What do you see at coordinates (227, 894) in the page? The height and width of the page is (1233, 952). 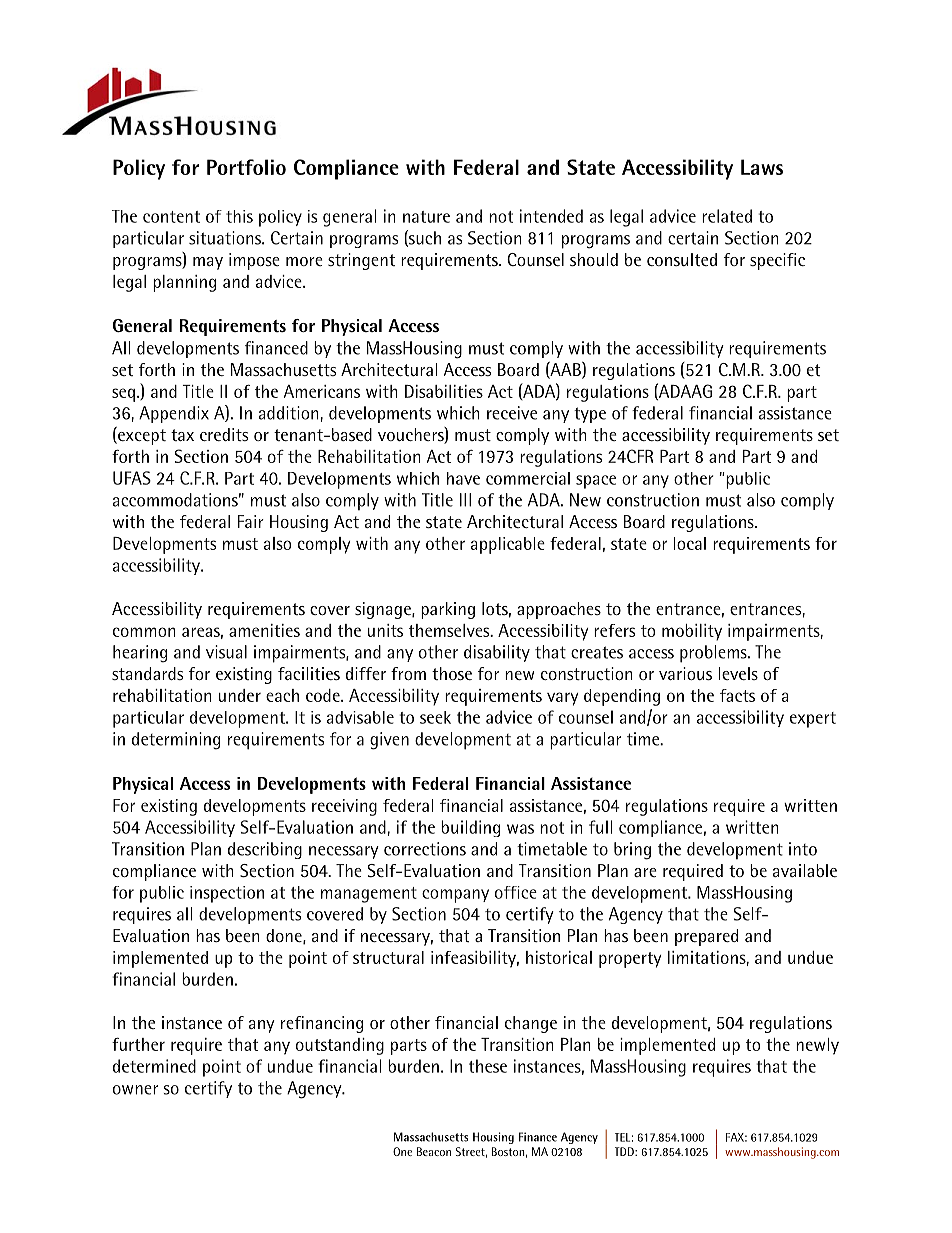 I see `inspection` at bounding box center [227, 894].
